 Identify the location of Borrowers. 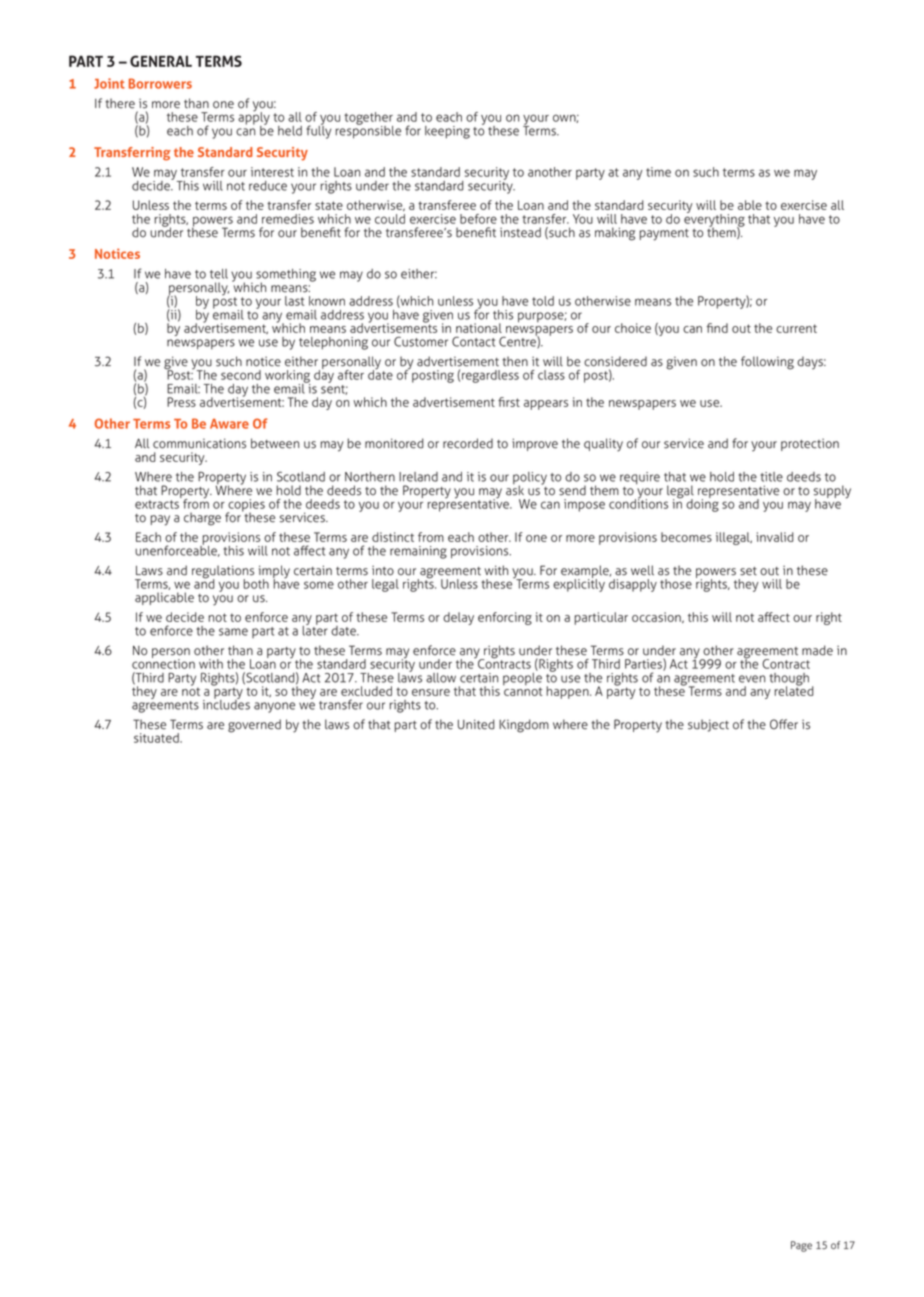
(160, 83).
